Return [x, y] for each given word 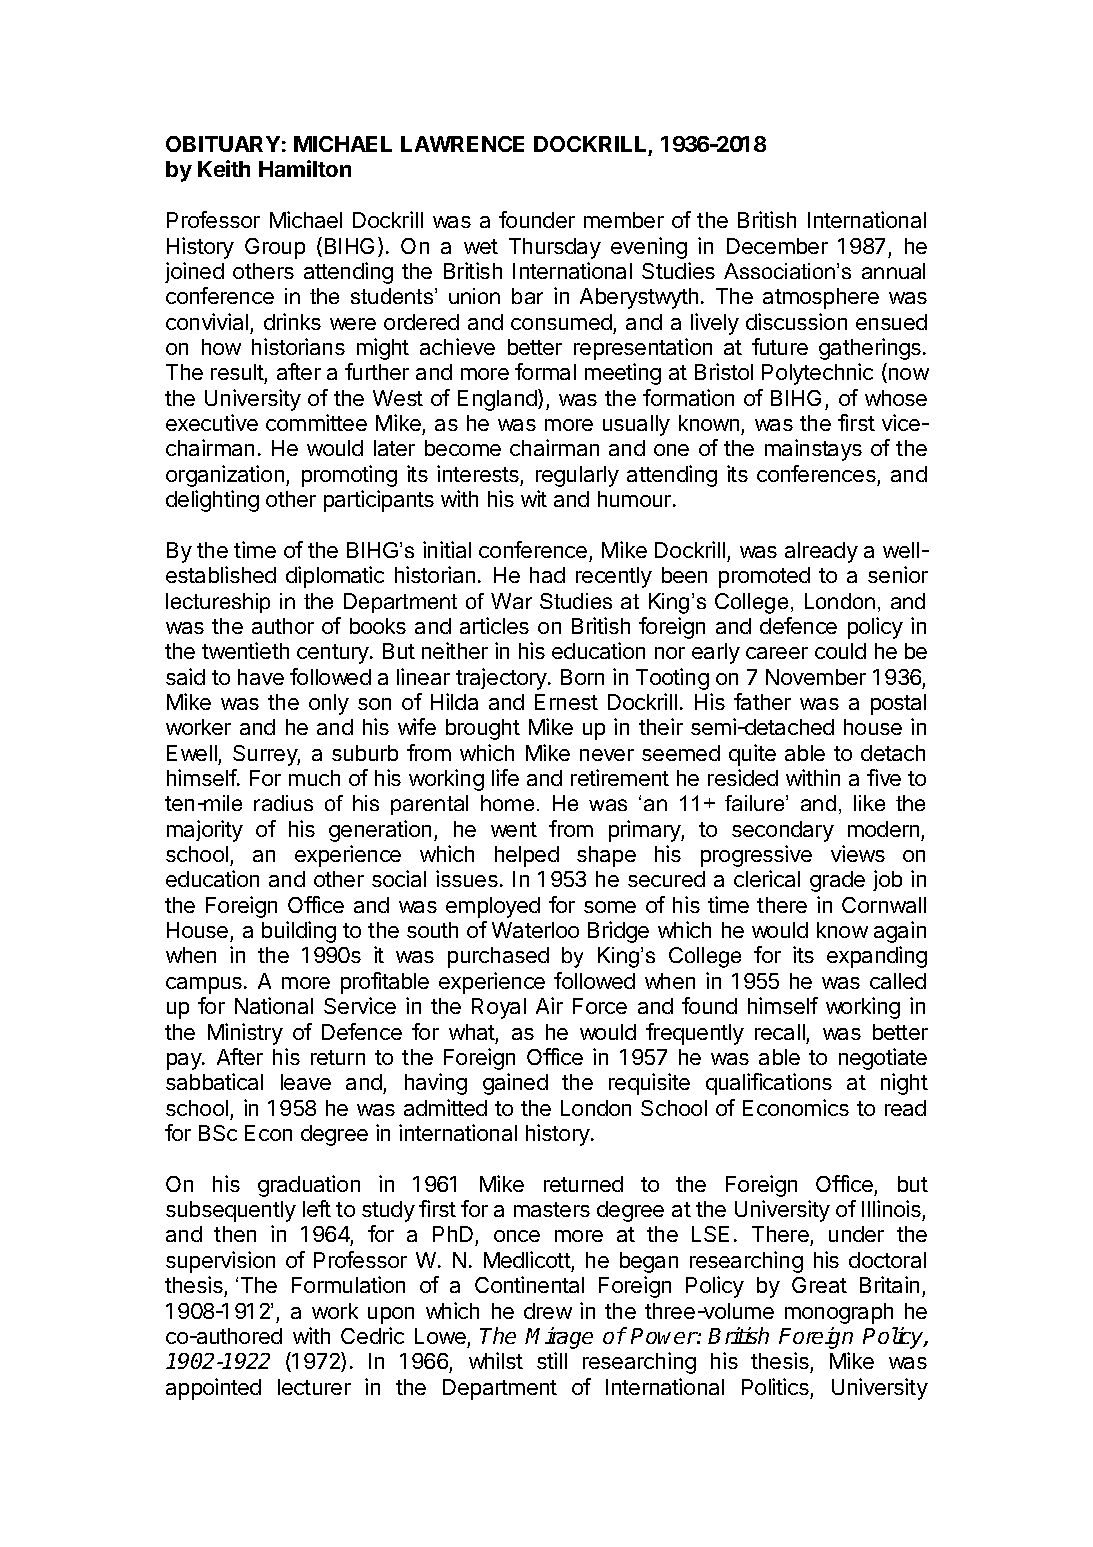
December [777, 246]
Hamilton [305, 168]
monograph [839, 1313]
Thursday [555, 248]
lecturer [314, 1387]
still [552, 1360]
